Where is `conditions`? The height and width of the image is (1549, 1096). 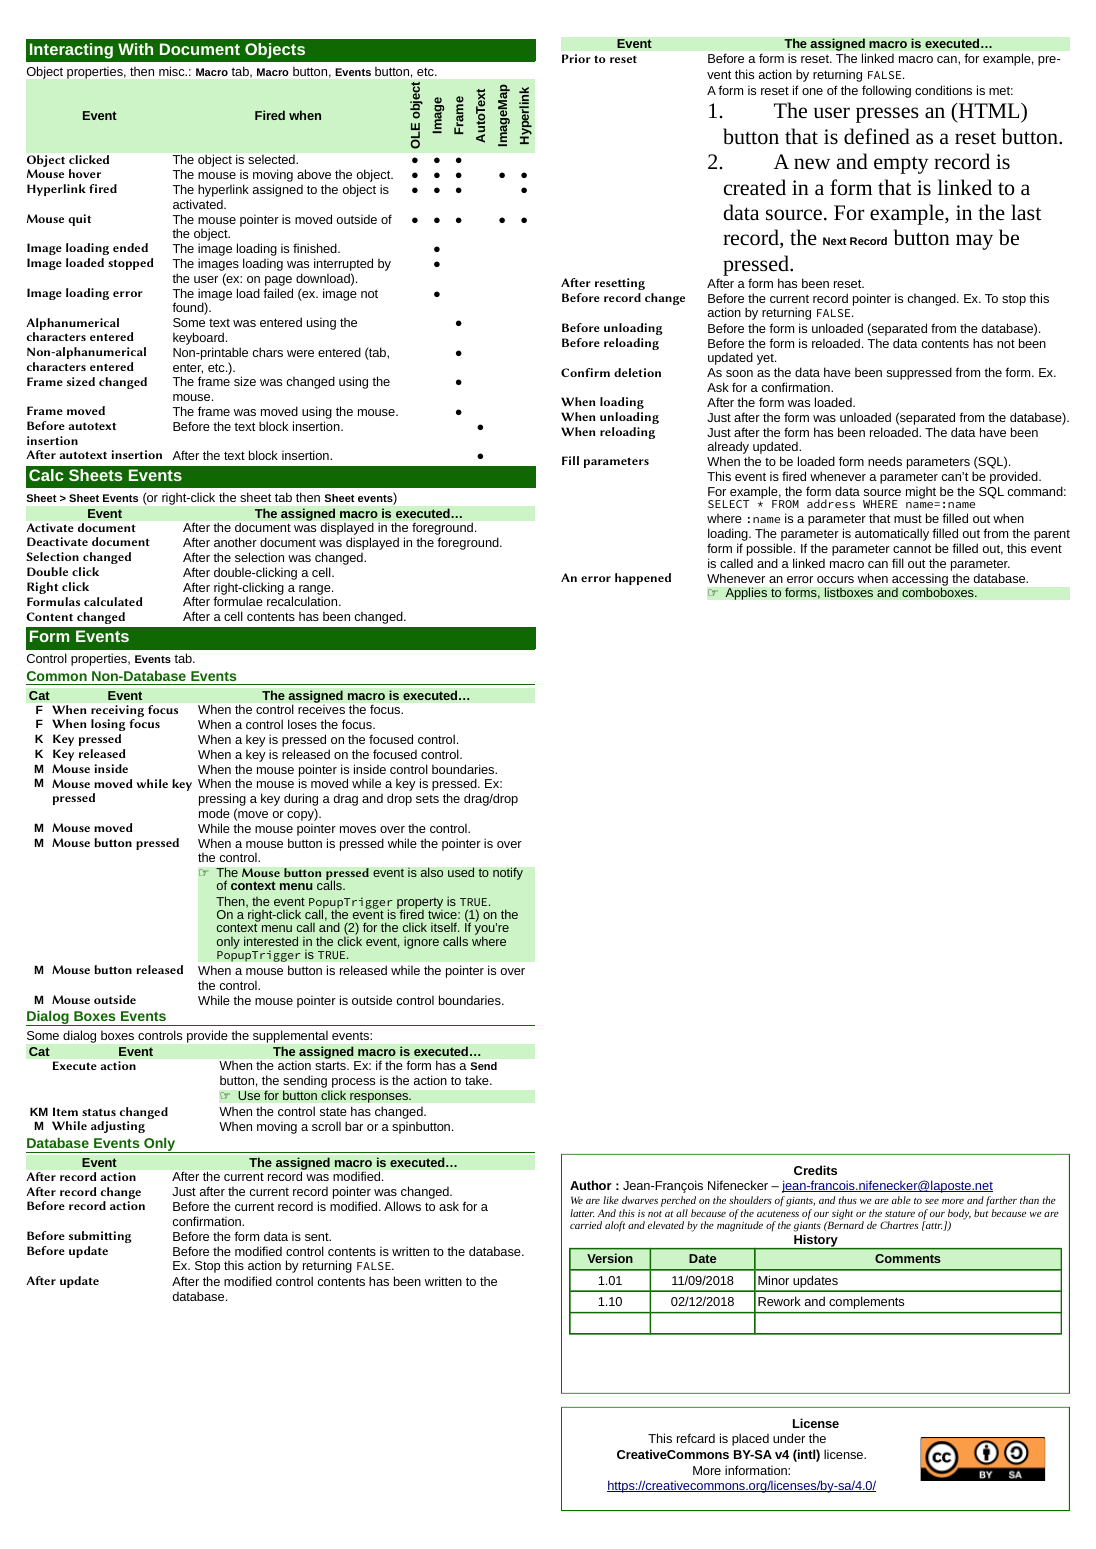 conditions is located at coordinates (943, 90).
